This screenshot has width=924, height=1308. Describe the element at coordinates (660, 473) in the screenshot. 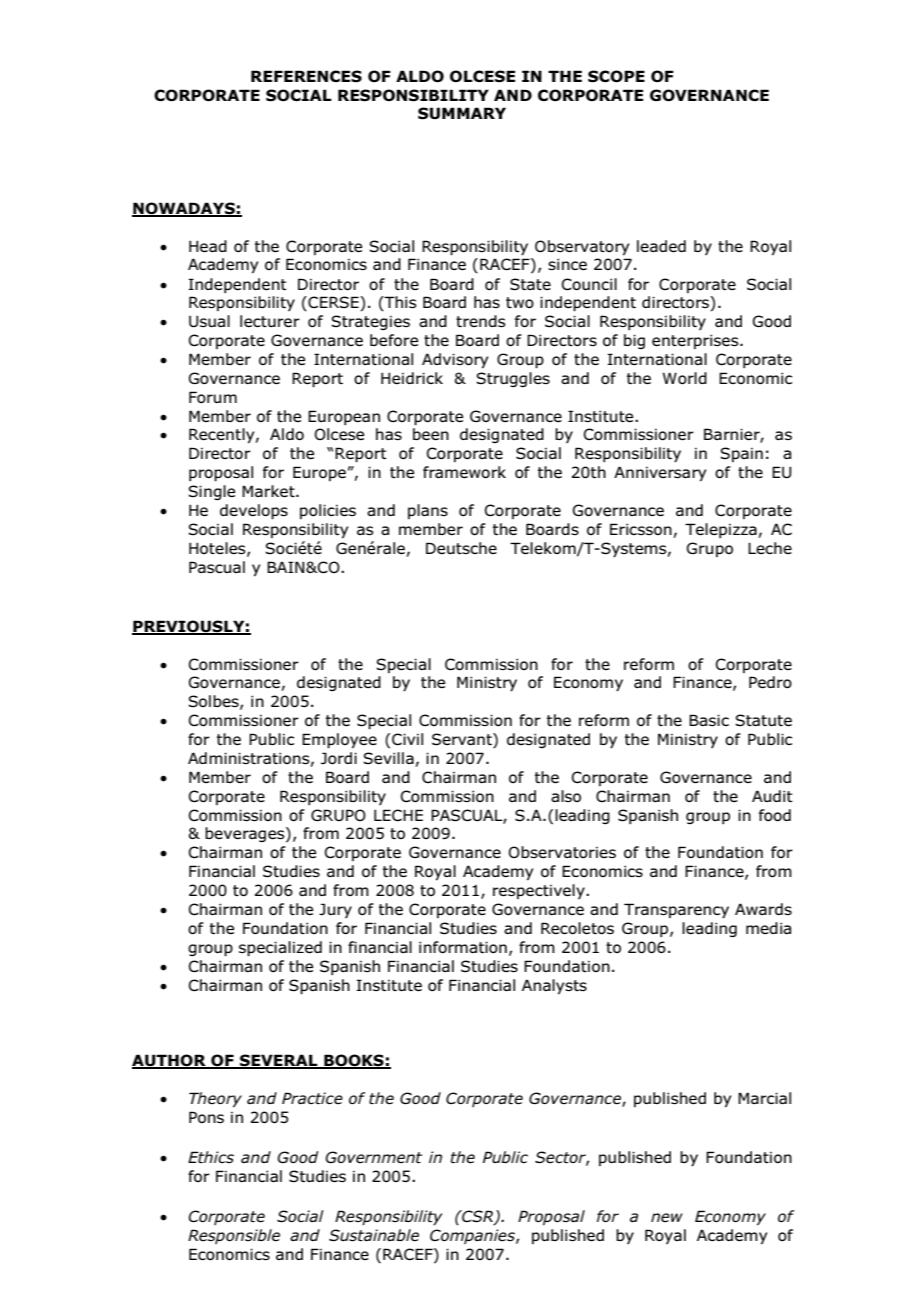

I see `Anniversary` at that location.
